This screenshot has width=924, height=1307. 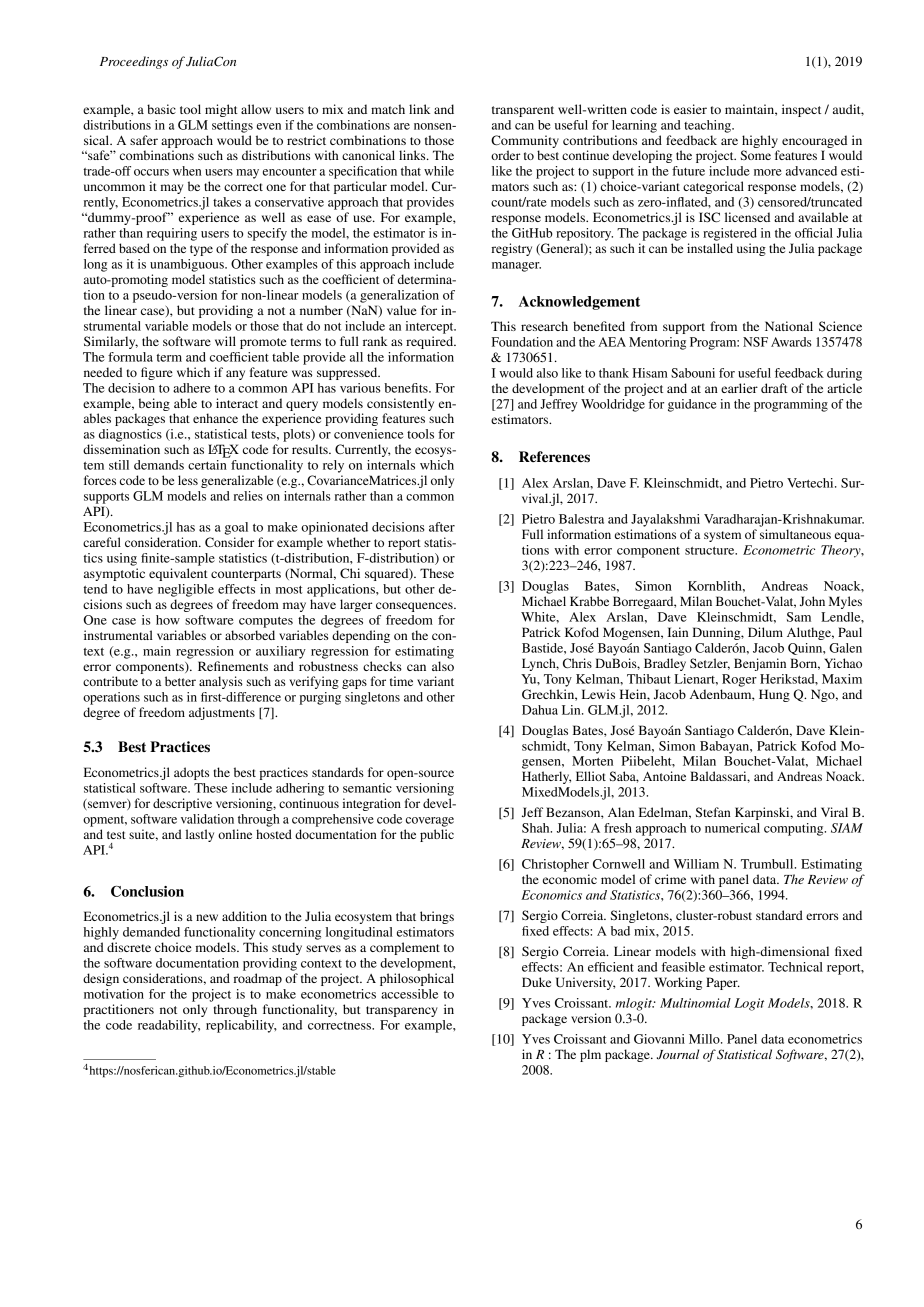 What do you see at coordinates (430, 822) in the screenshot?
I see `coverage` at bounding box center [430, 822].
